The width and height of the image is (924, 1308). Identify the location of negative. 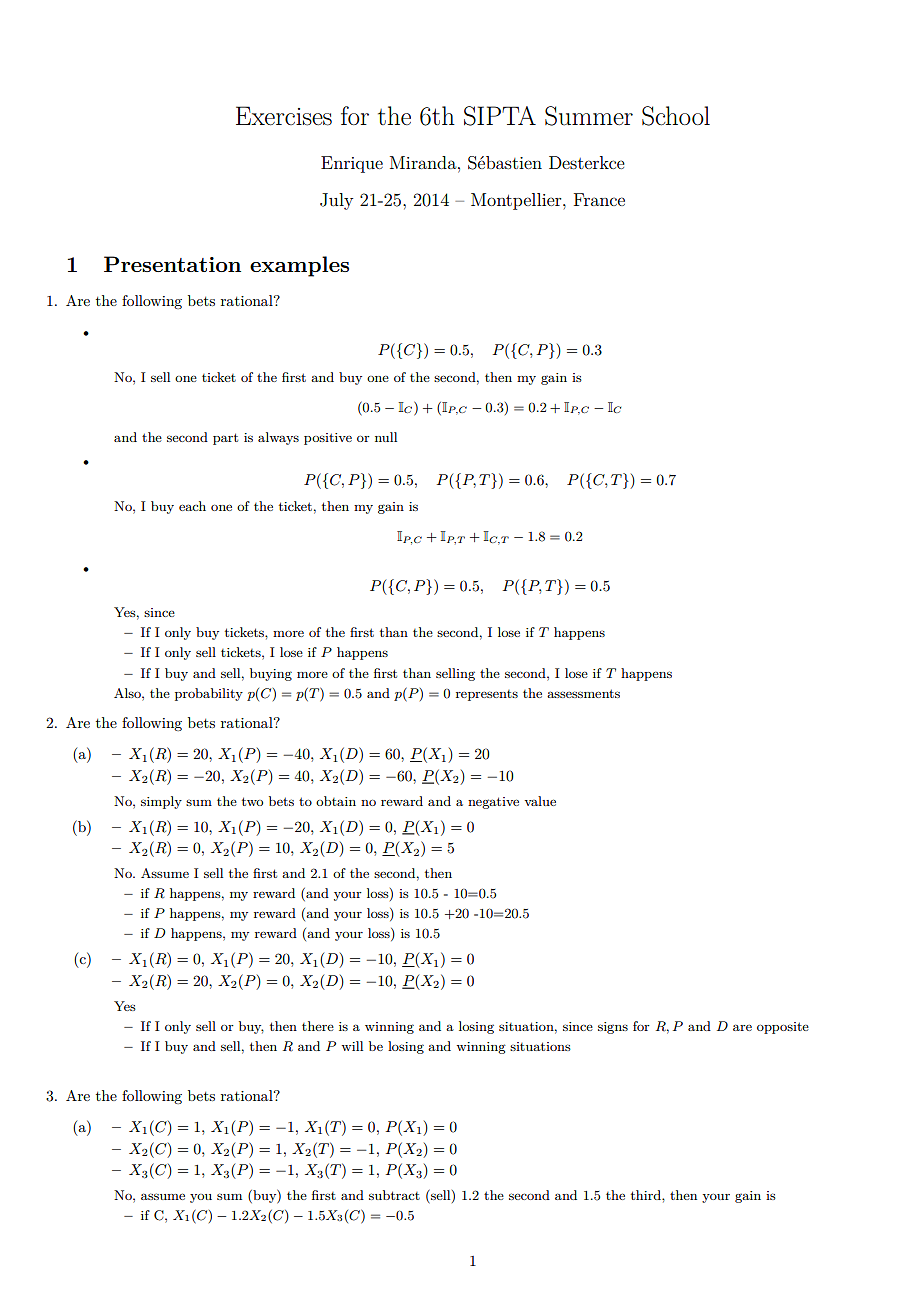
(493, 803).
